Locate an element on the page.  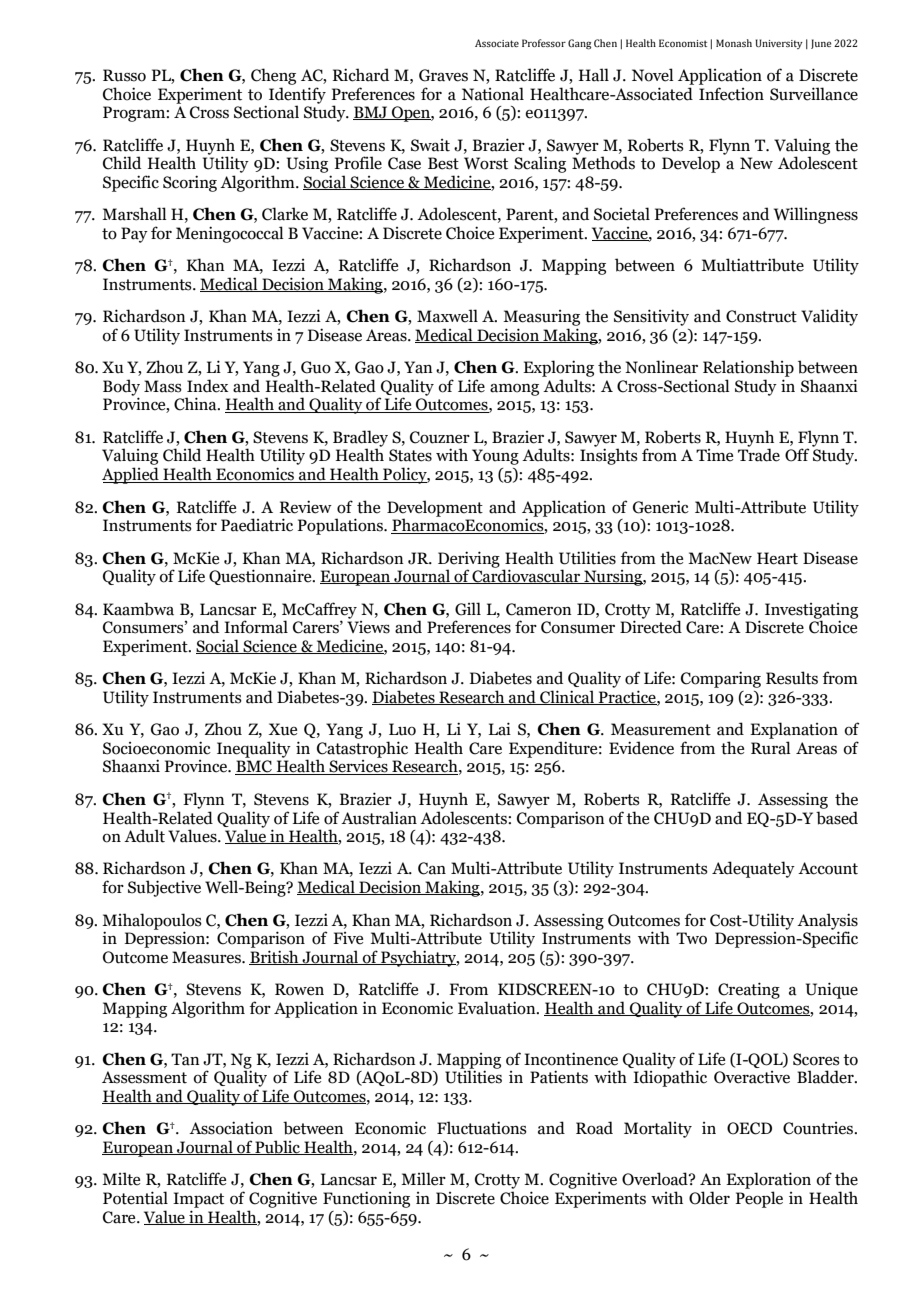
Russo is located at coordinates (124, 75).
